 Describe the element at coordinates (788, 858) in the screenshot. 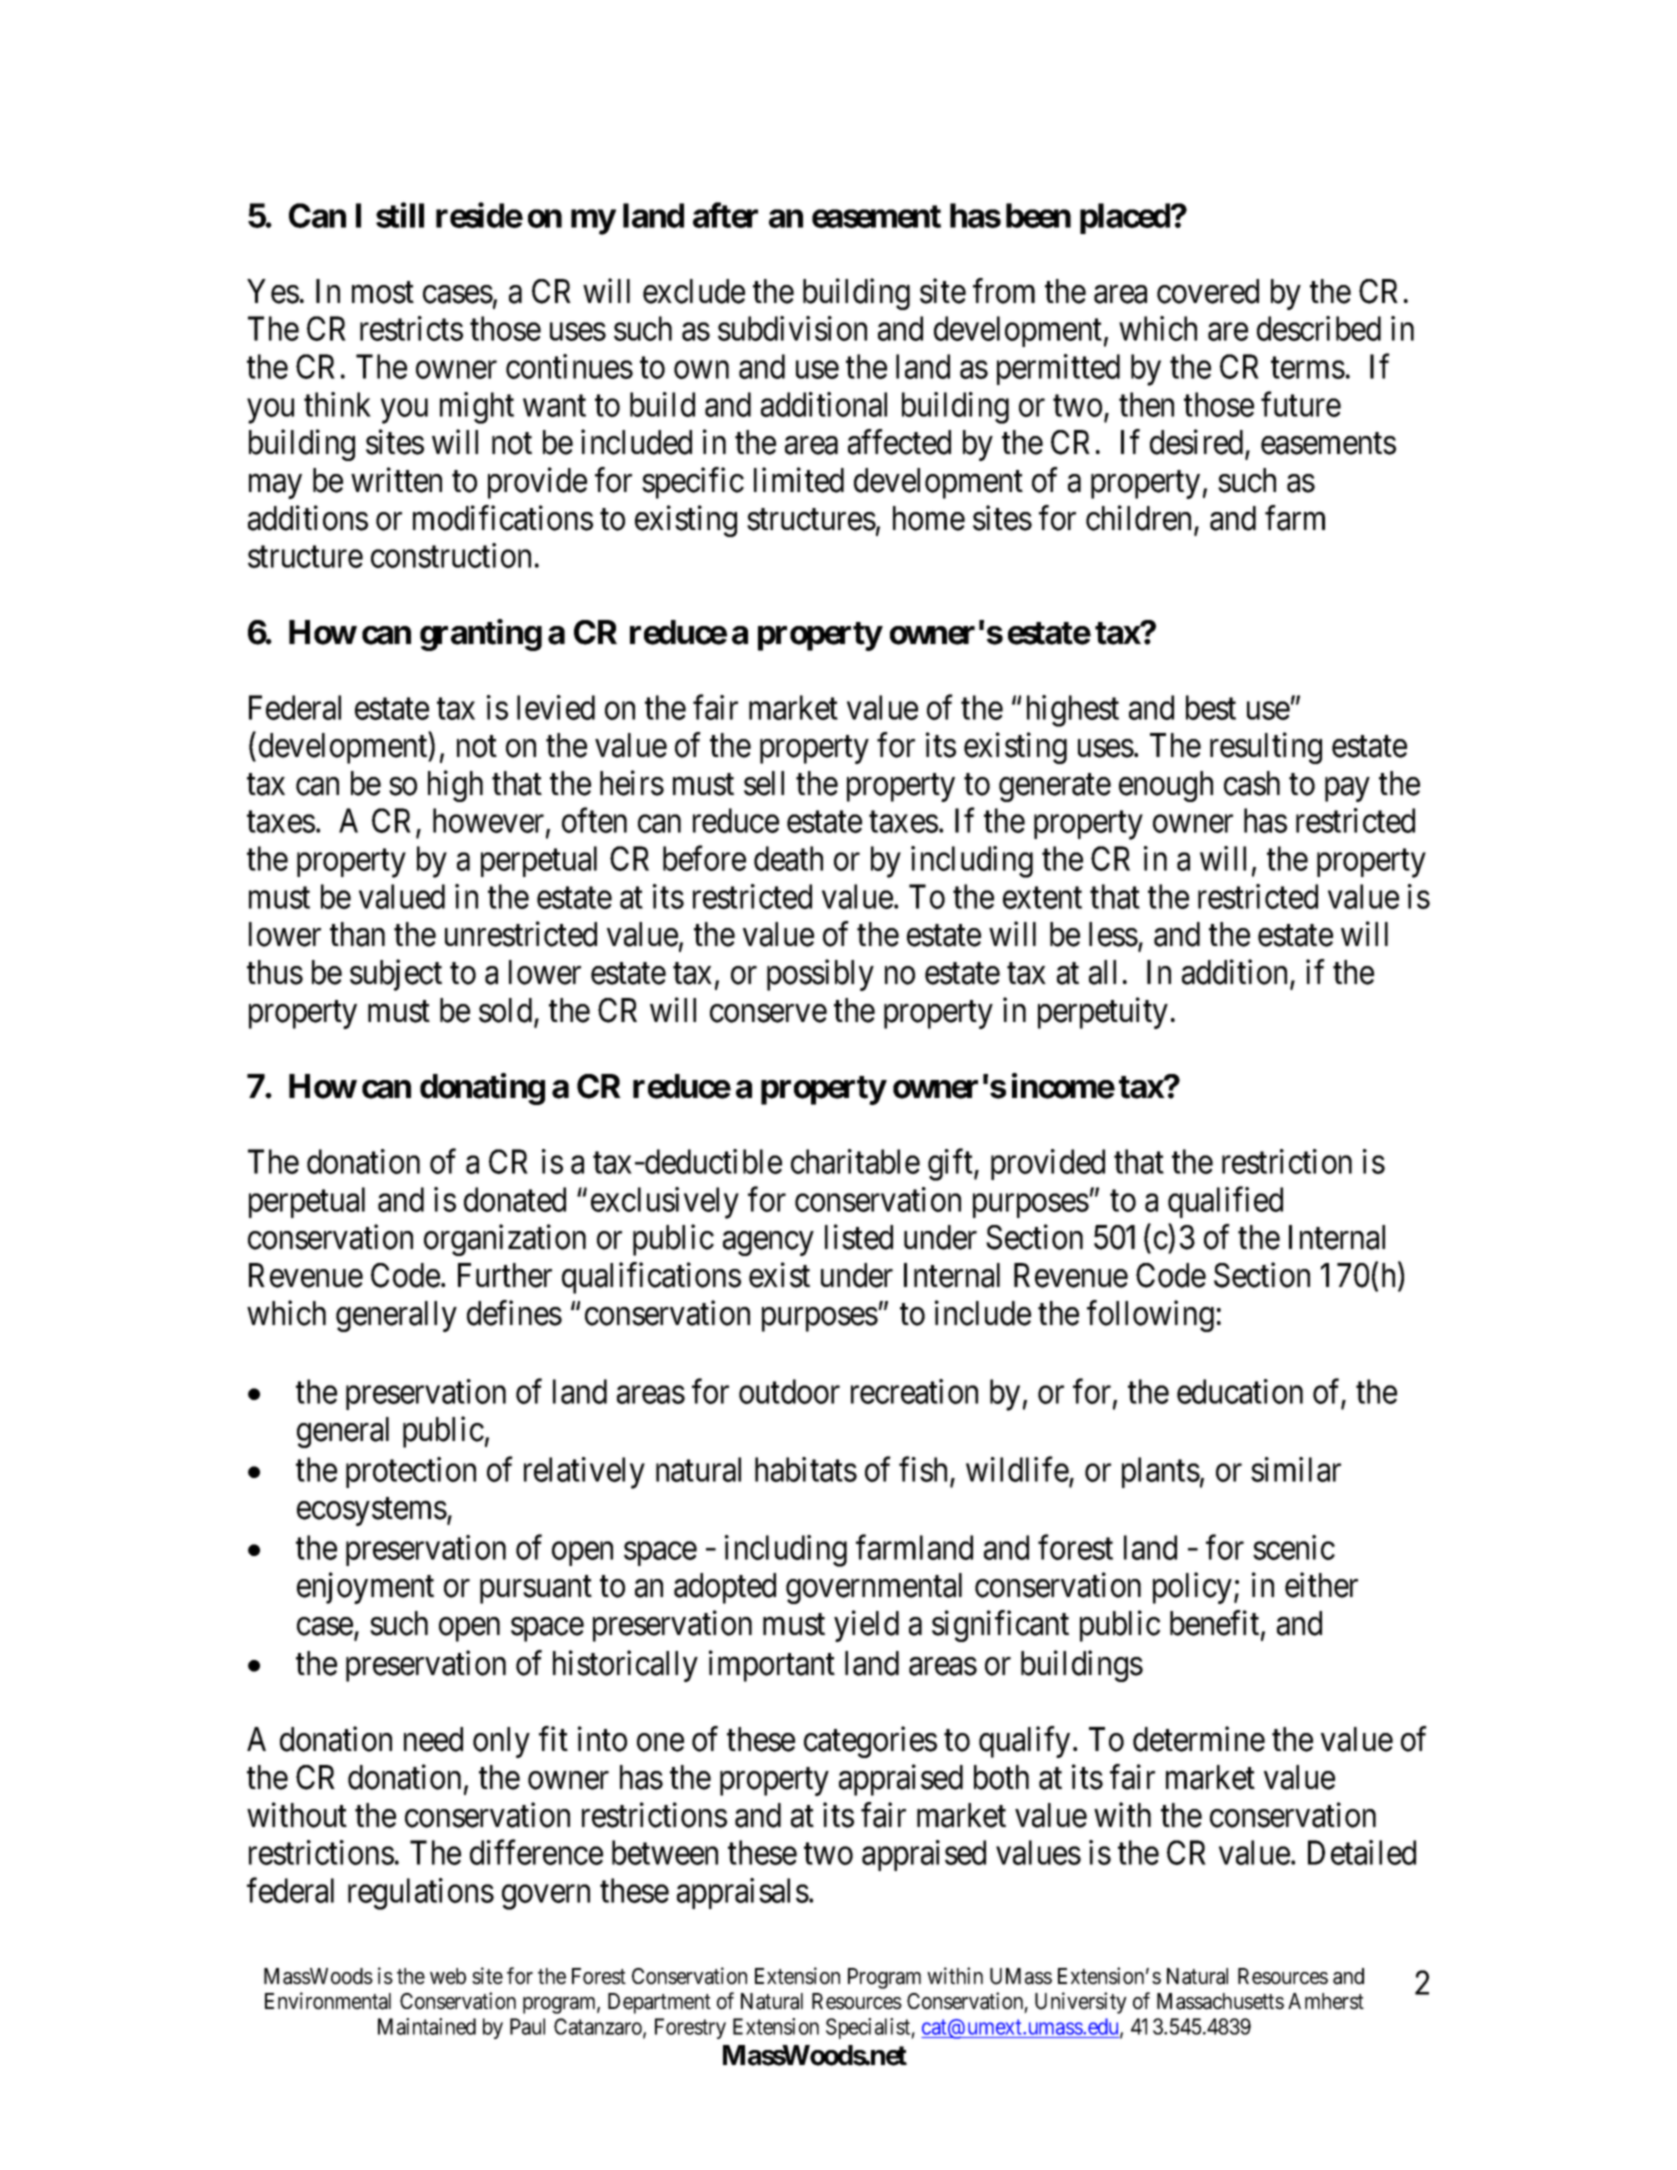

I see `death` at that location.
